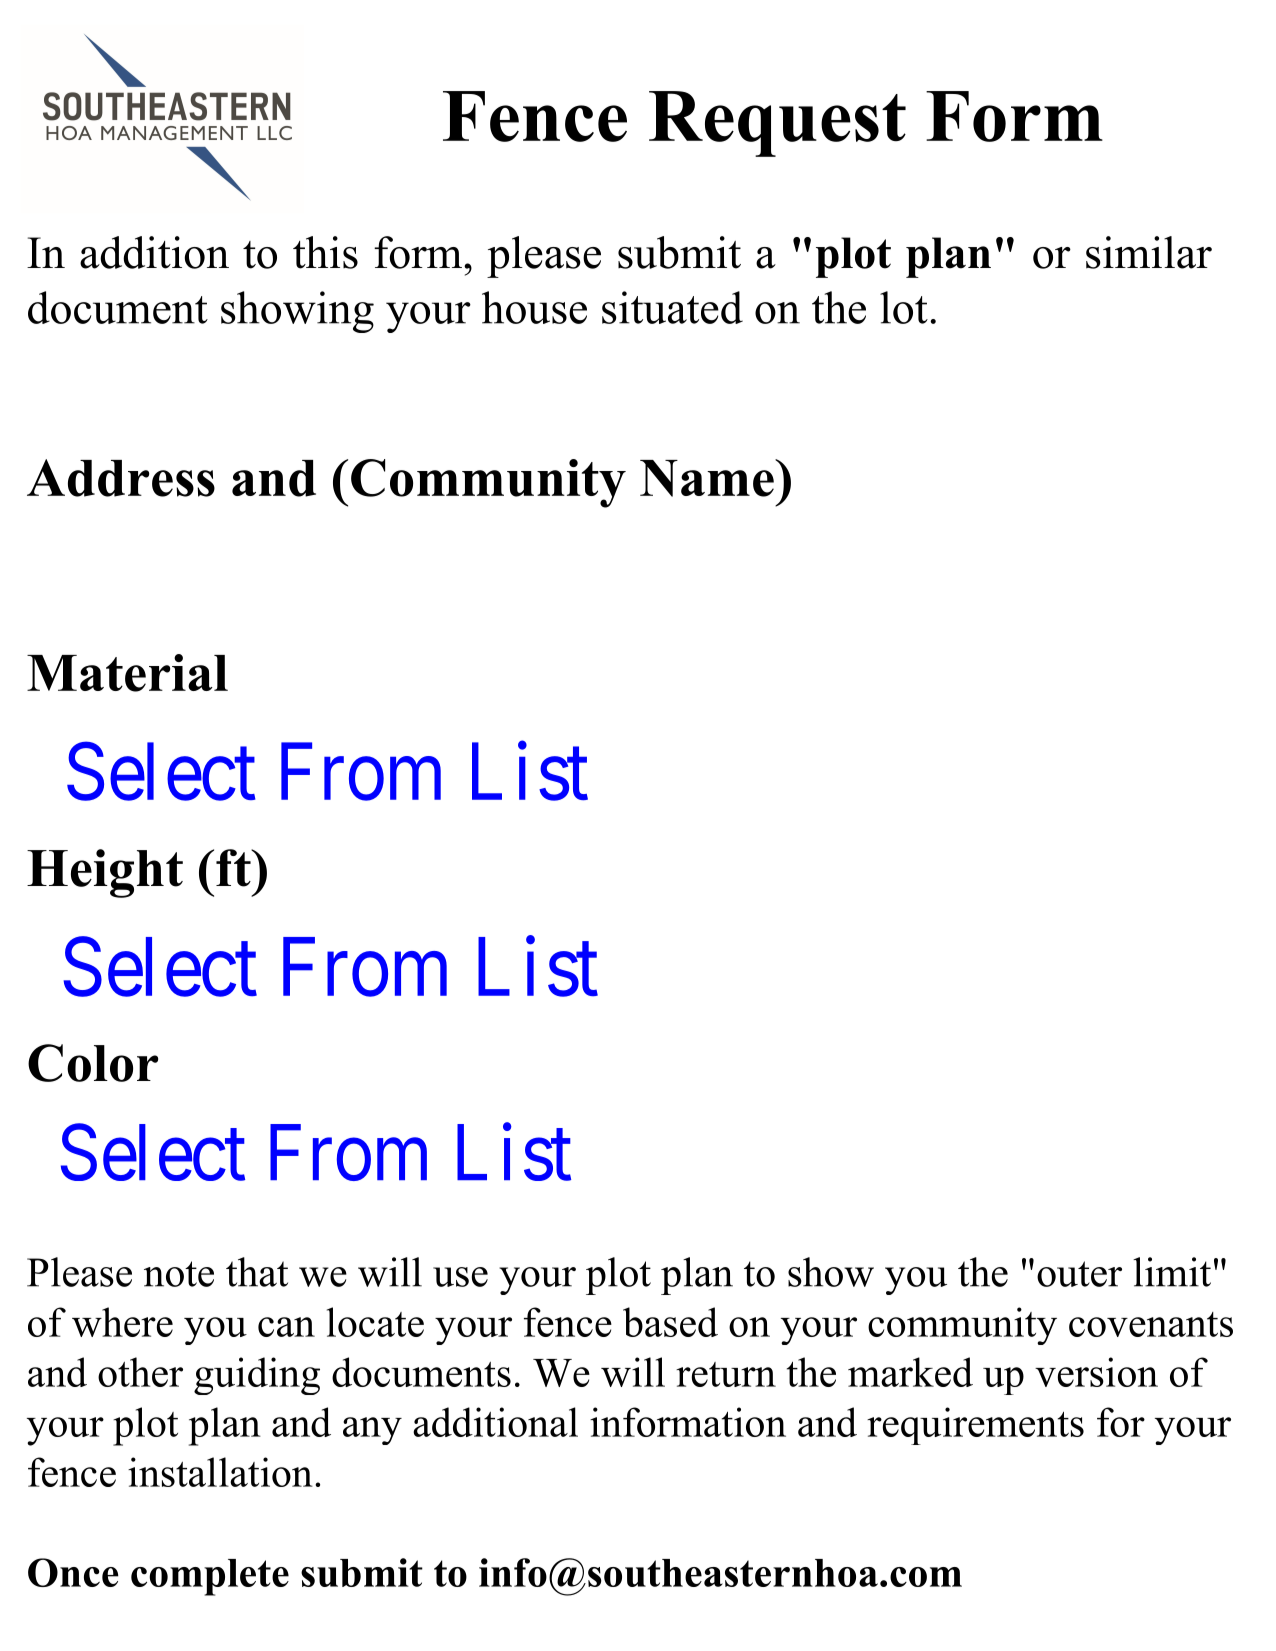  I want to click on Address, so click(121, 478).
